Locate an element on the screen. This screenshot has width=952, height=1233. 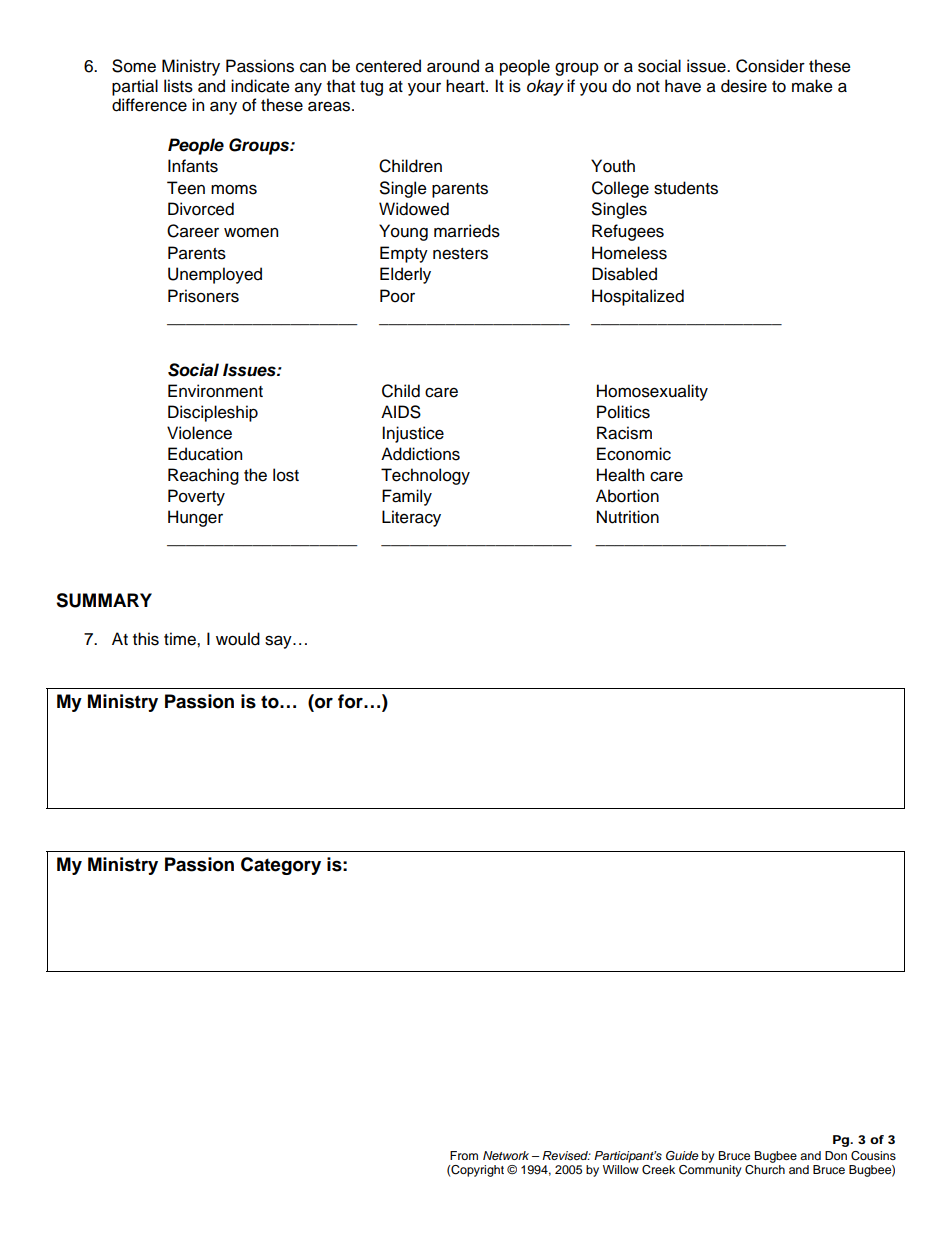
Network is located at coordinates (506, 1155).
